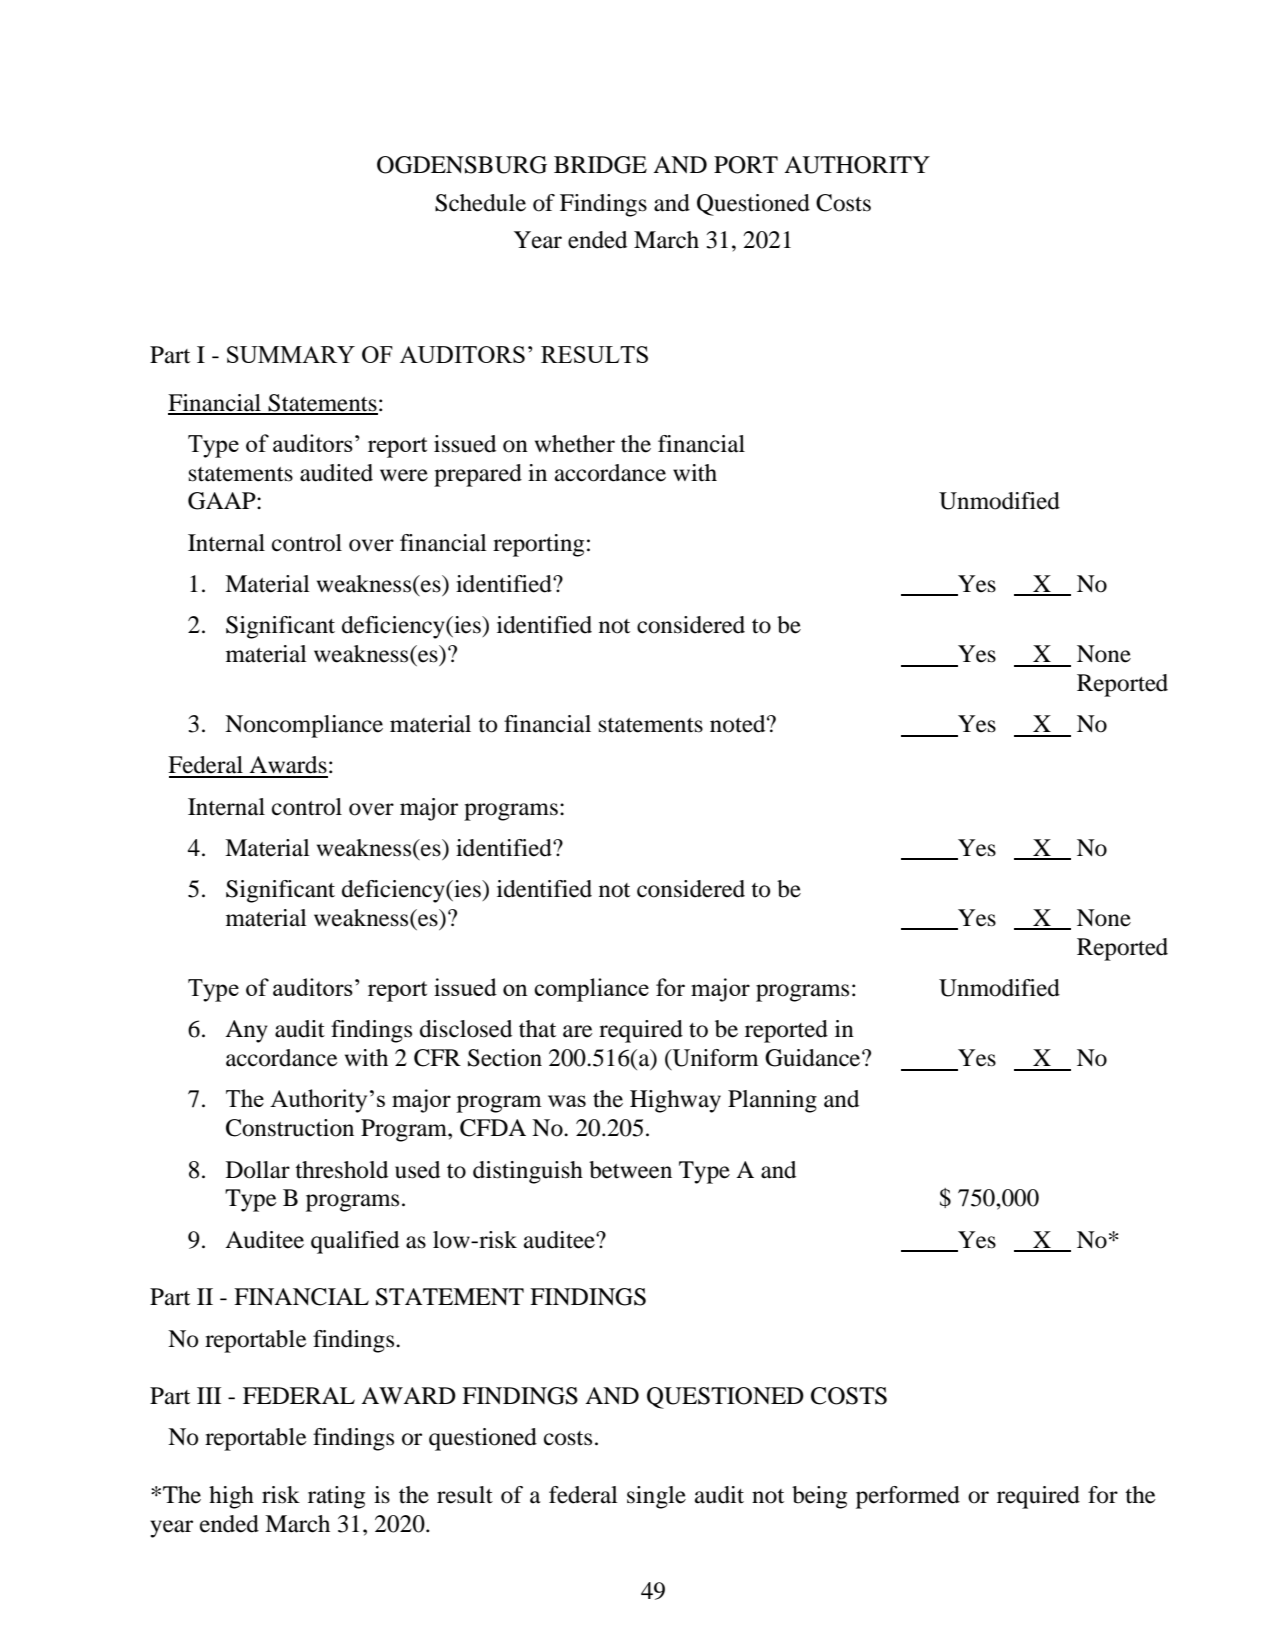  I want to click on prepared, so click(478, 475).
